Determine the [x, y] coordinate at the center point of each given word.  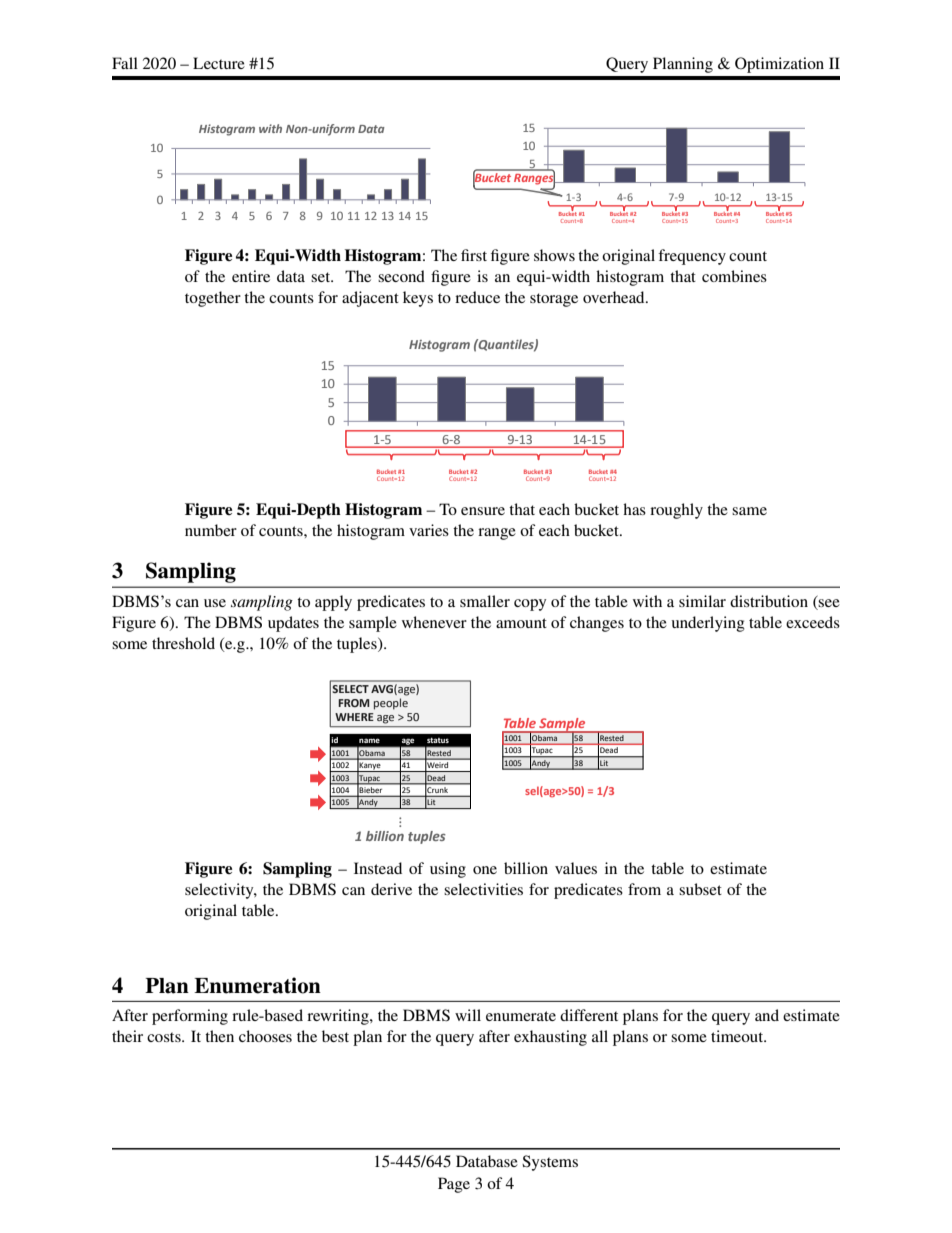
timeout [738, 1036]
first [474, 255]
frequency [692, 257]
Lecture [219, 63]
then [219, 1036]
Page [454, 1185]
